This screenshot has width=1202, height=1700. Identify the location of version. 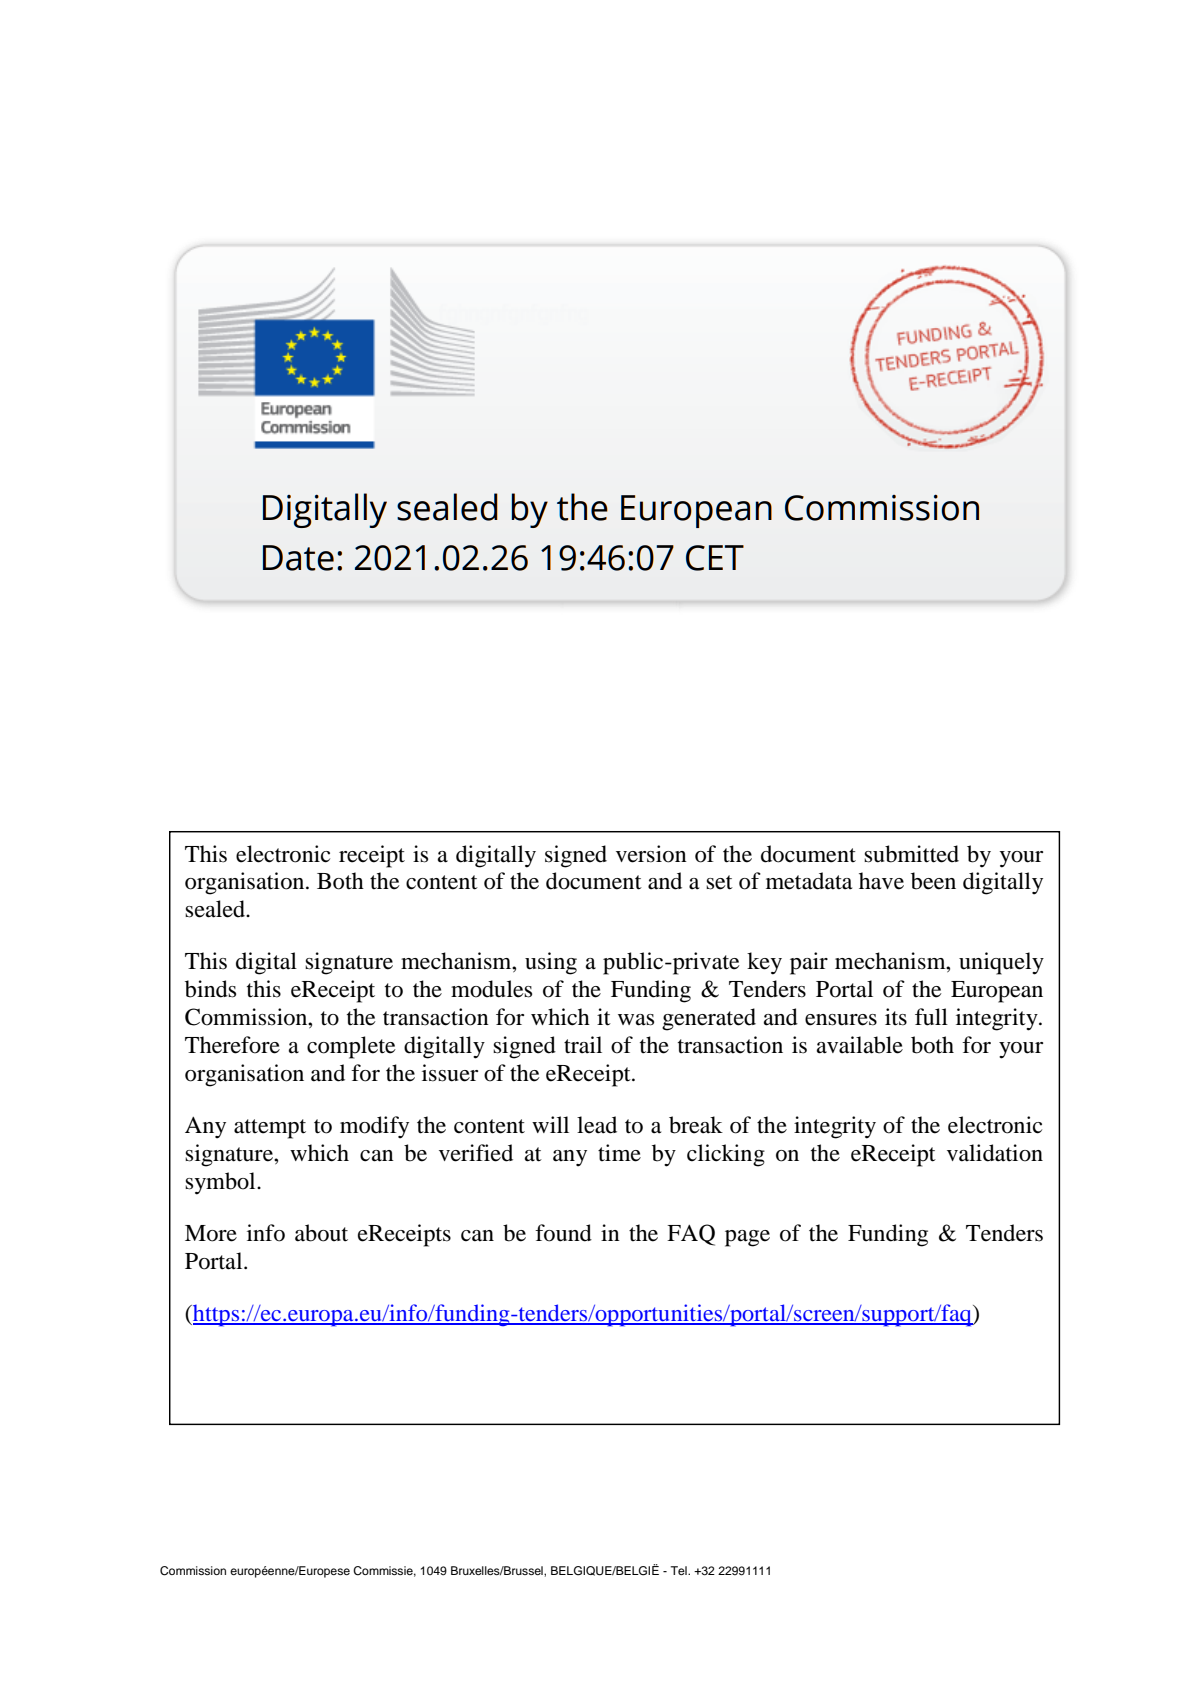
(651, 854).
